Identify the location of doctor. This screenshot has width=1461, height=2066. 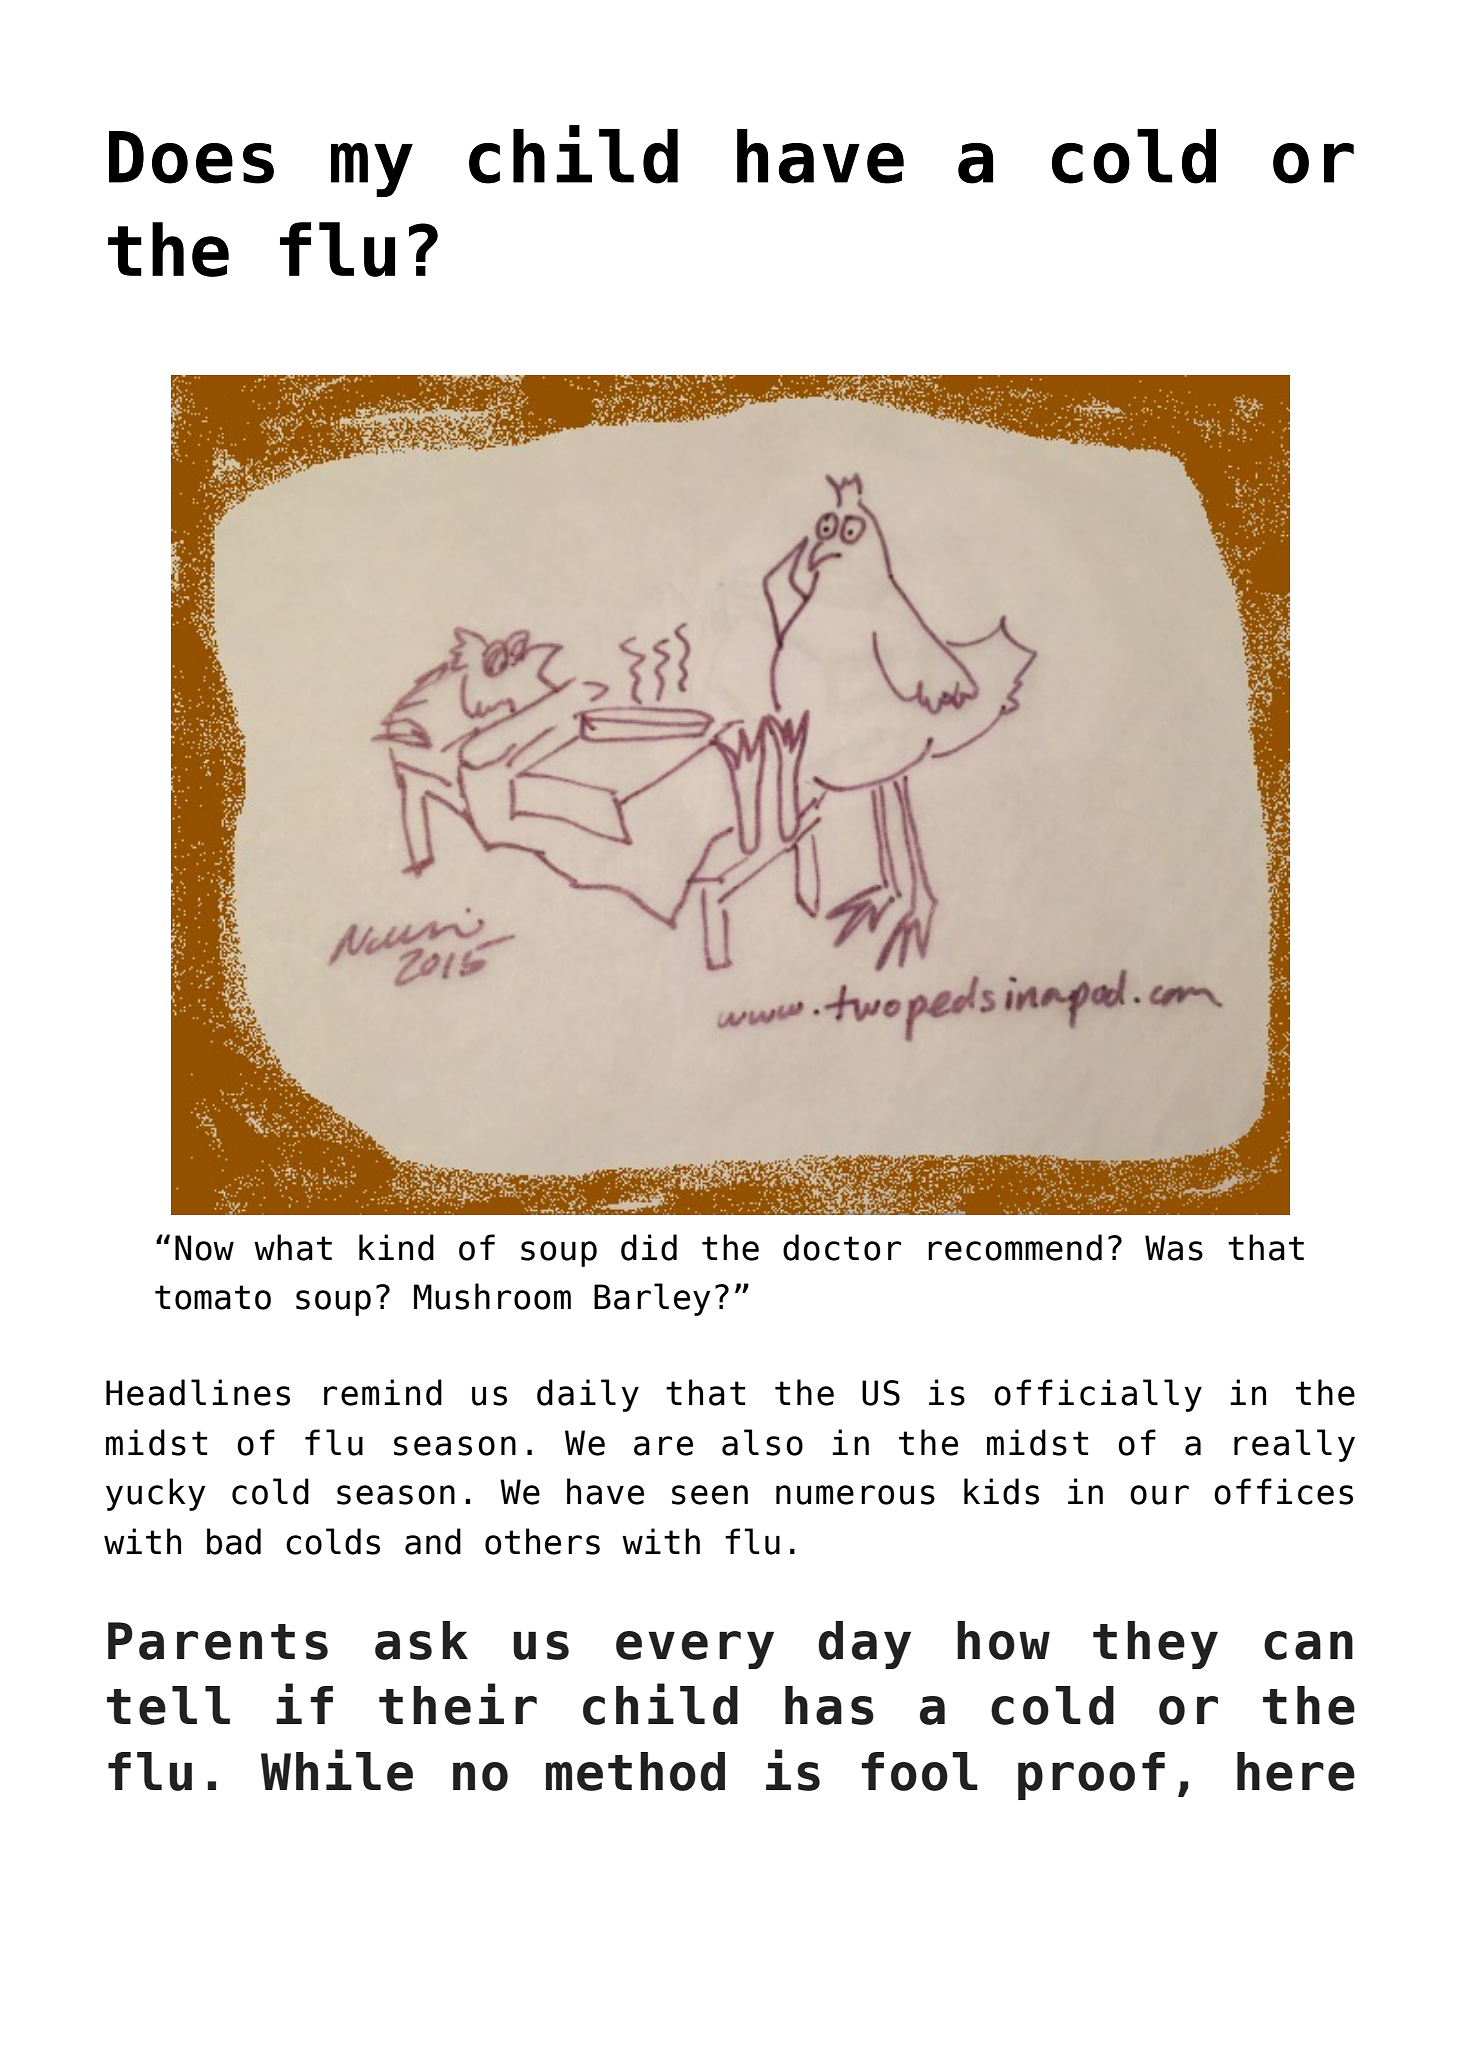
(842, 1247).
